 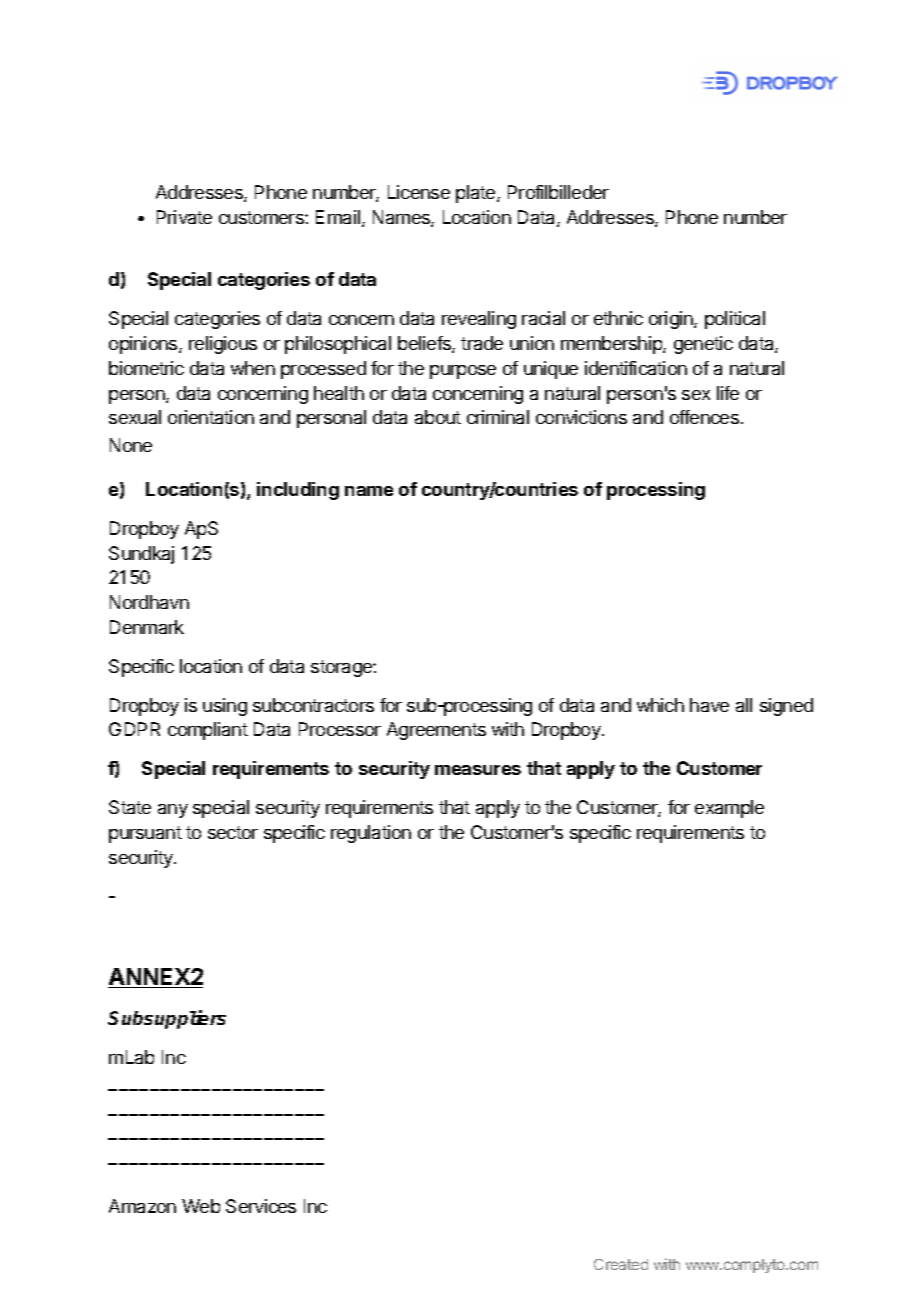 I want to click on about, so click(x=438, y=417).
